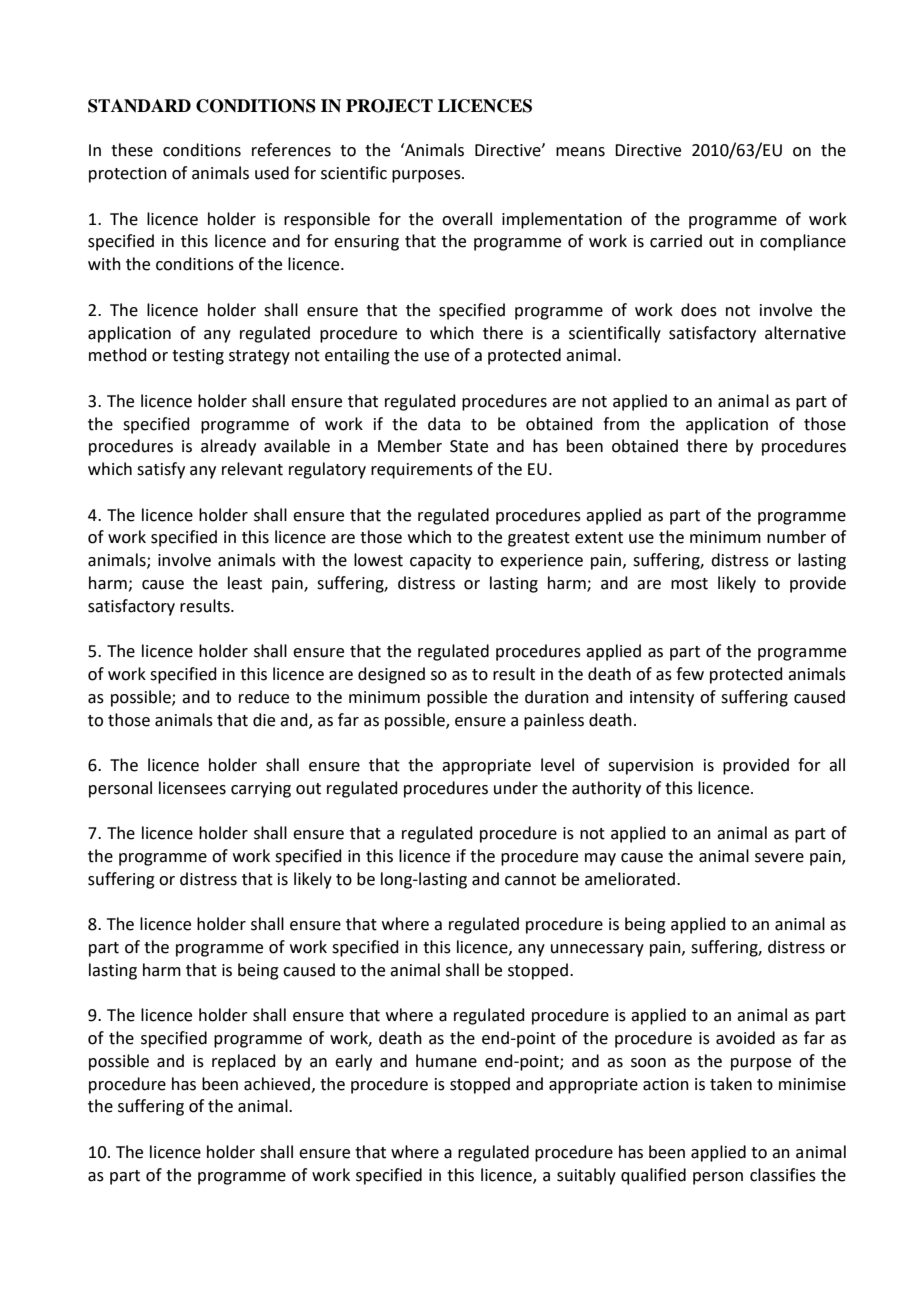 The height and width of the image is (1308, 924). I want to click on number, so click(796, 537).
